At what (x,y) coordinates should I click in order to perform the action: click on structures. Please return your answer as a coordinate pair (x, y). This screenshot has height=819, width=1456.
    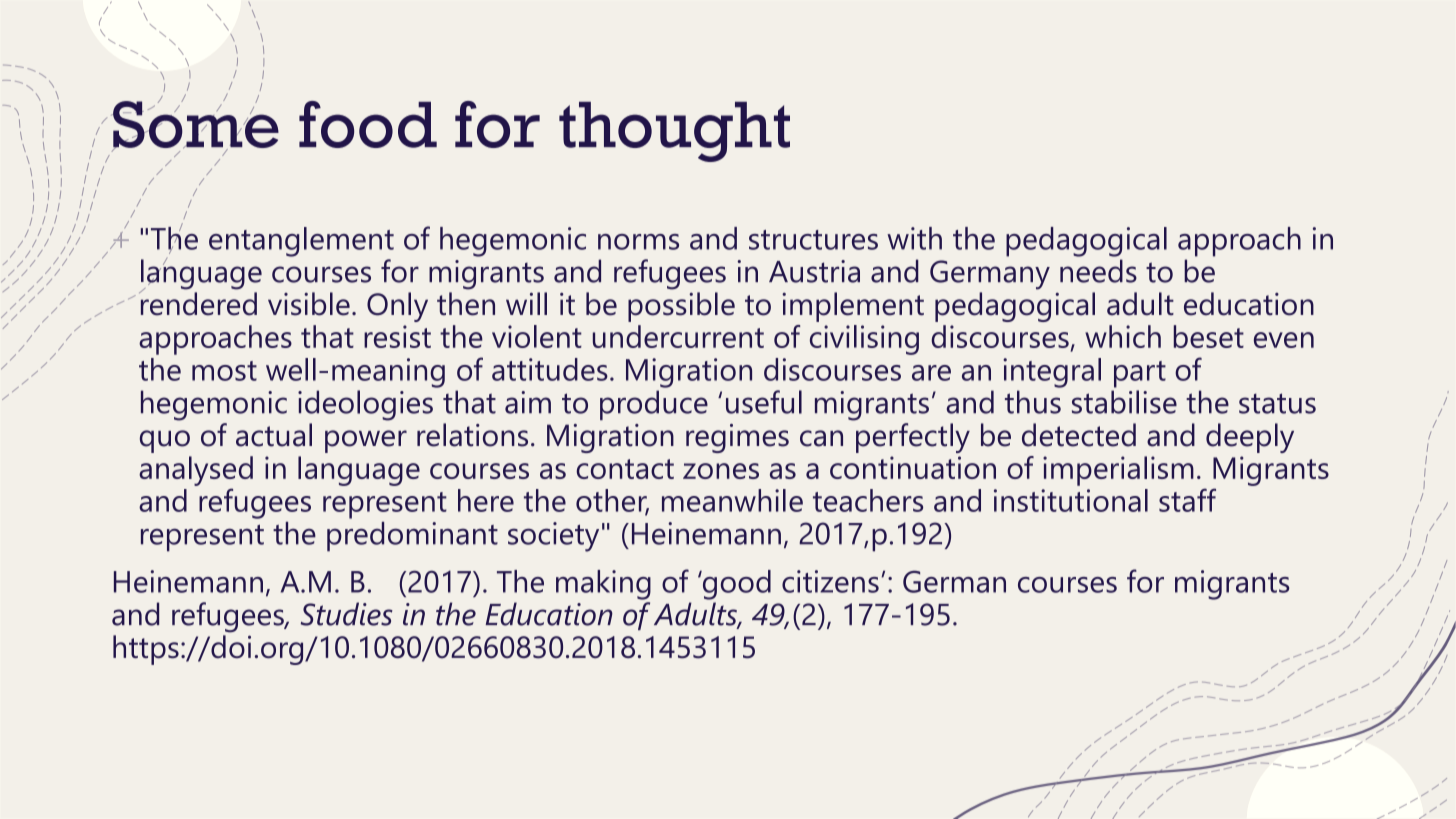
    Looking at the image, I should click on (813, 240).
